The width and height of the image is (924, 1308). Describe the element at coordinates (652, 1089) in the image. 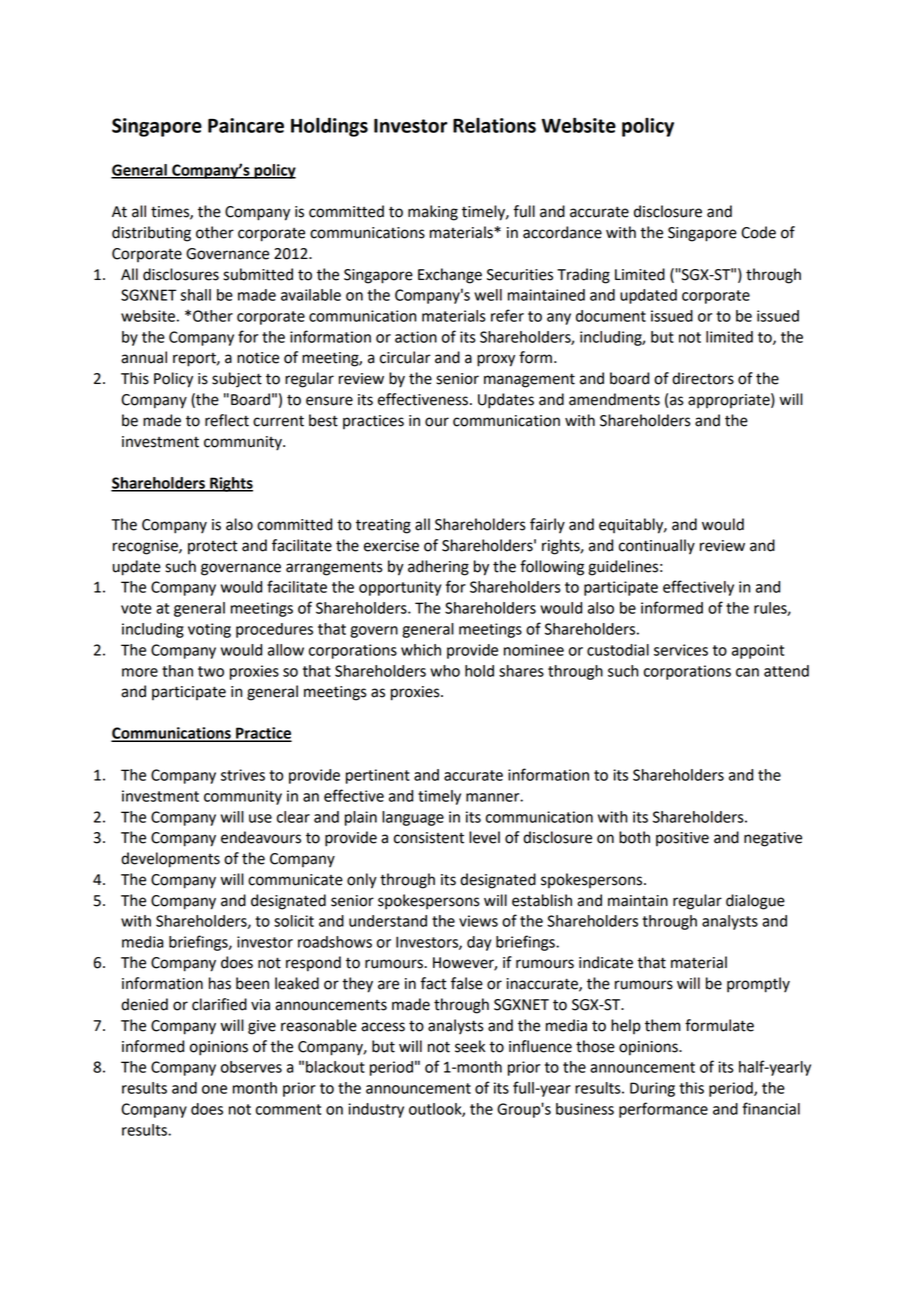

I see `During` at that location.
